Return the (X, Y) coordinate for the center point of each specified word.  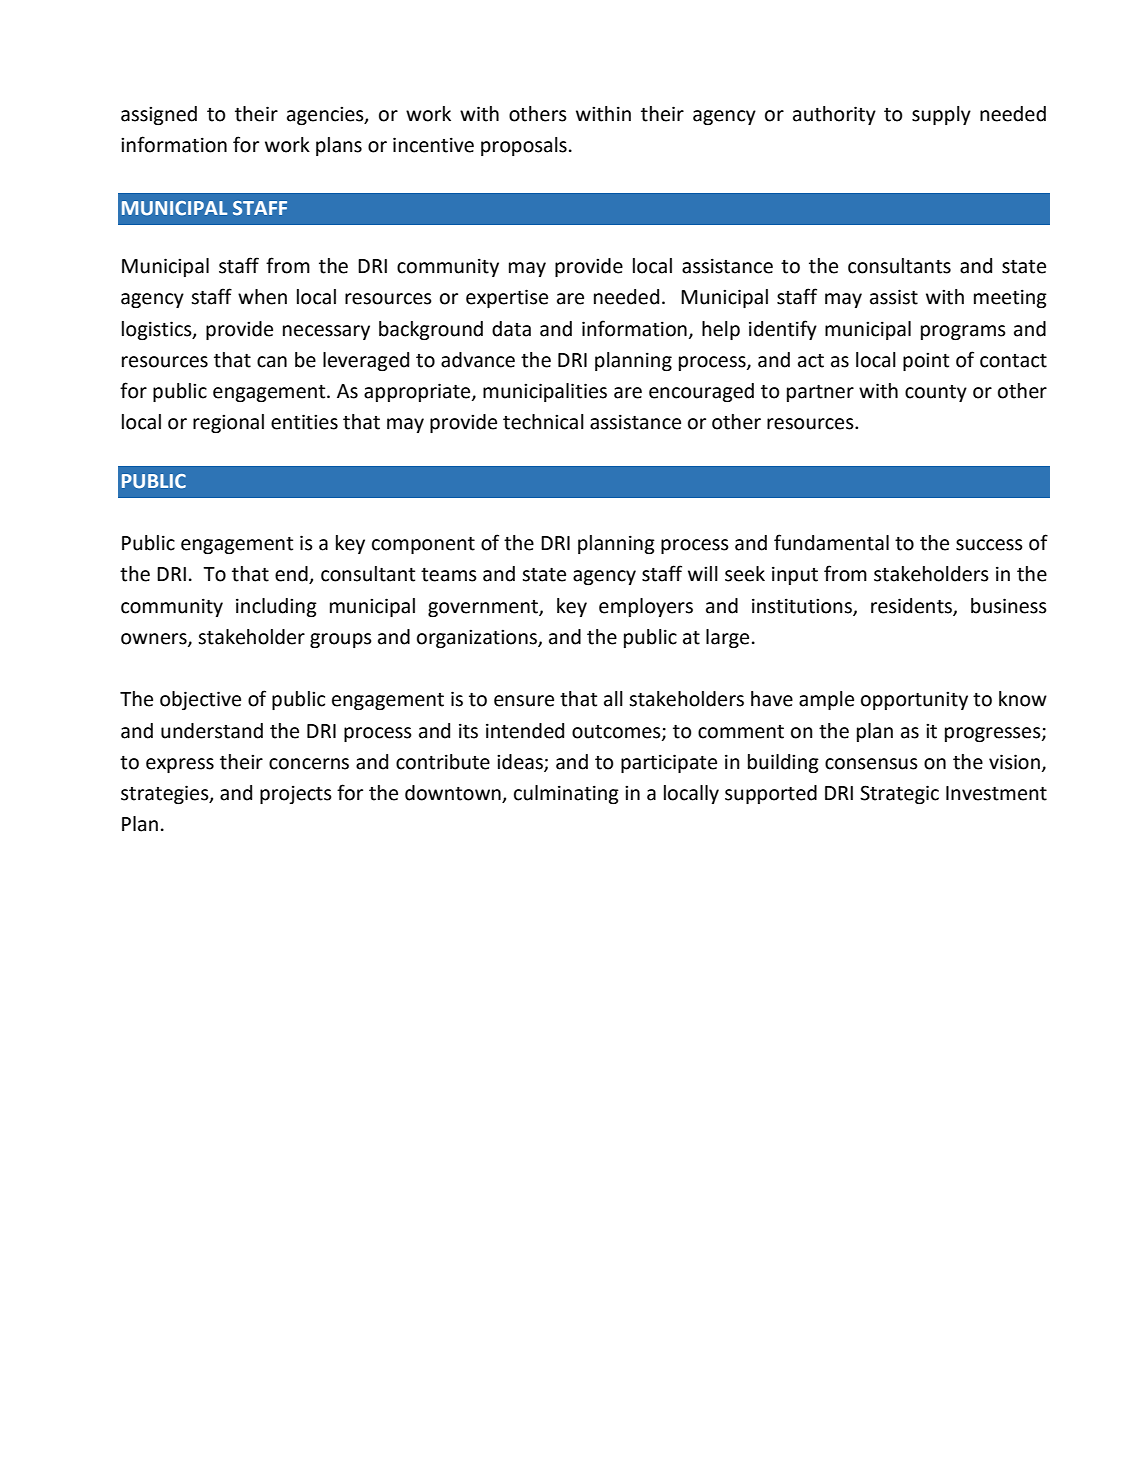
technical (543, 422)
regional (228, 423)
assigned (159, 115)
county (936, 393)
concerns (309, 764)
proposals (524, 146)
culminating (566, 794)
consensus (871, 764)
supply (941, 115)
